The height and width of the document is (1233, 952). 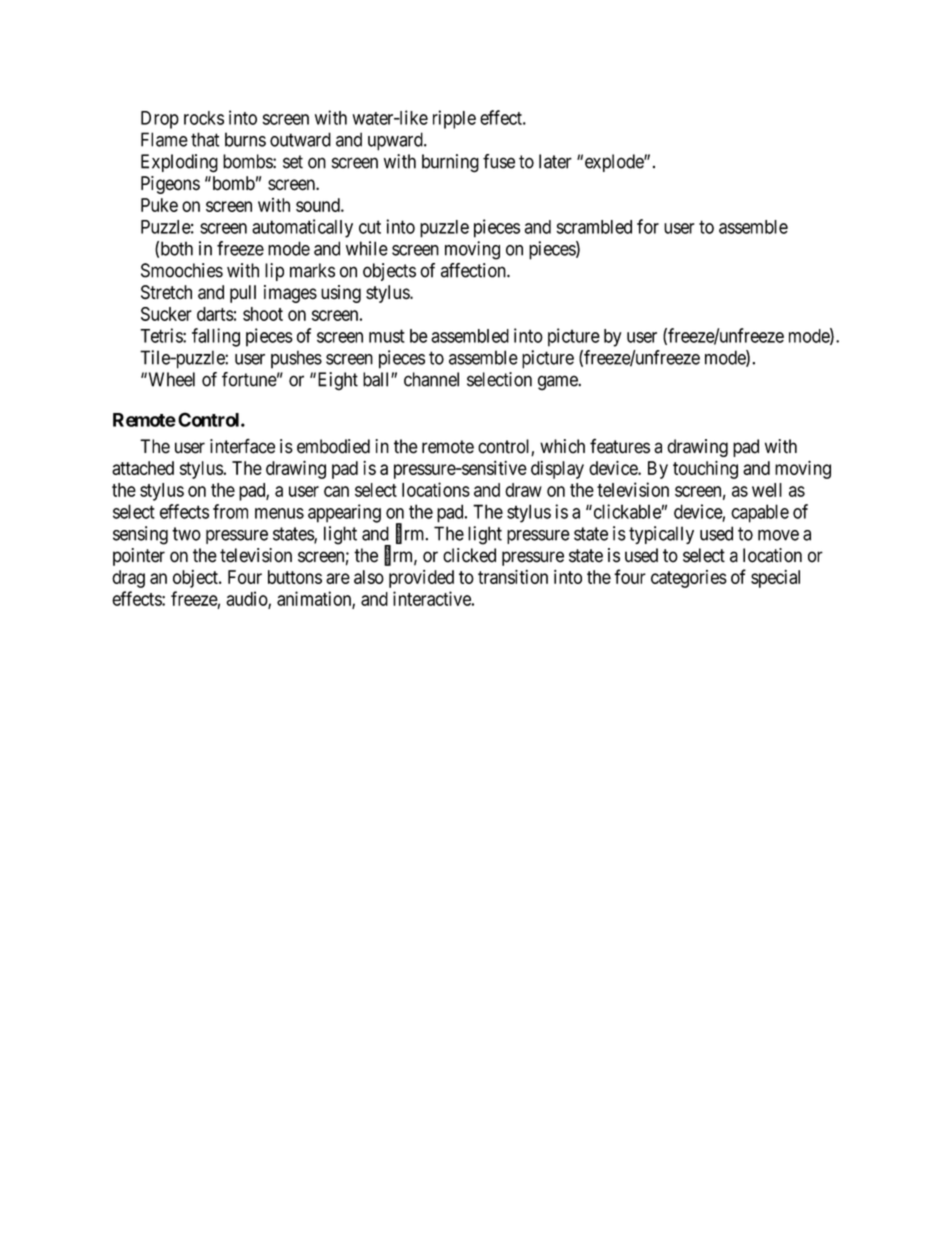 I want to click on attached, so click(x=143, y=468).
